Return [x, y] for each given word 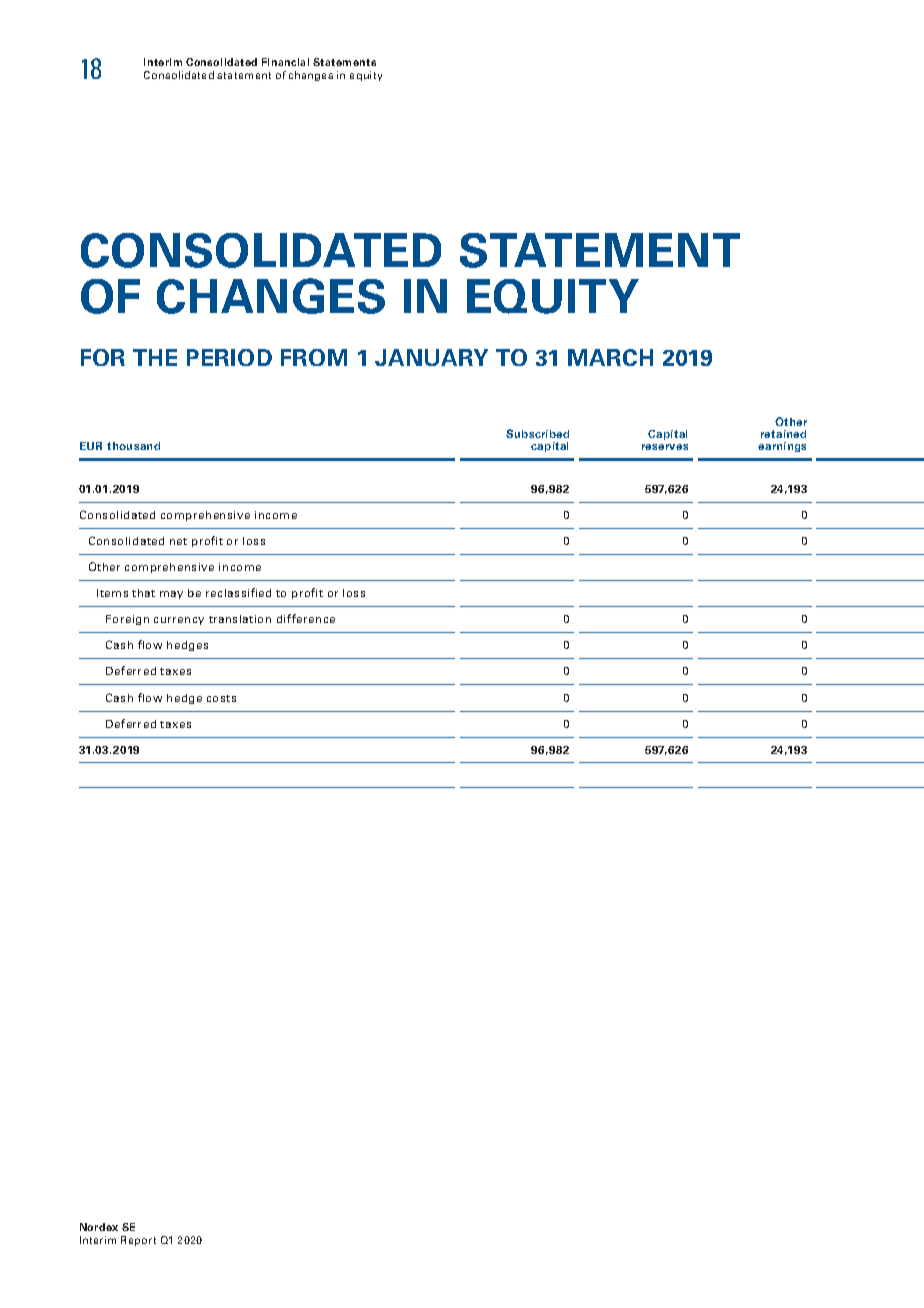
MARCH [610, 357]
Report [138, 1241]
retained [783, 434]
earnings [782, 447]
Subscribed [537, 433]
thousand [133, 446]
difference [306, 618]
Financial [285, 62]
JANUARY [431, 357]
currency [179, 621]
